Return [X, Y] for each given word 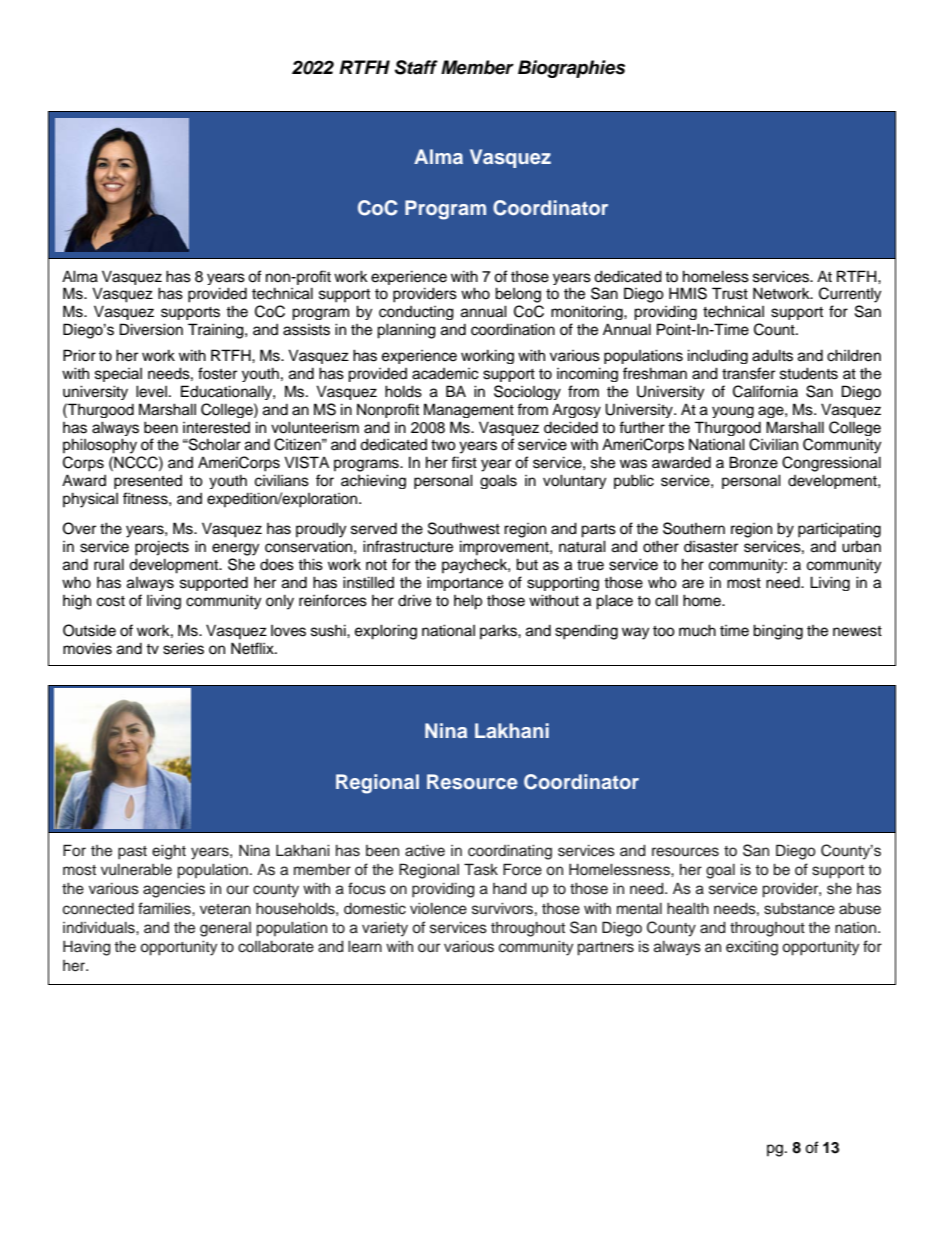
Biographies [571, 69]
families [165, 908]
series [183, 648]
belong [518, 295]
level [151, 391]
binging [778, 632]
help [468, 602]
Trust [730, 293]
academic [445, 374]
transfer [748, 373]
